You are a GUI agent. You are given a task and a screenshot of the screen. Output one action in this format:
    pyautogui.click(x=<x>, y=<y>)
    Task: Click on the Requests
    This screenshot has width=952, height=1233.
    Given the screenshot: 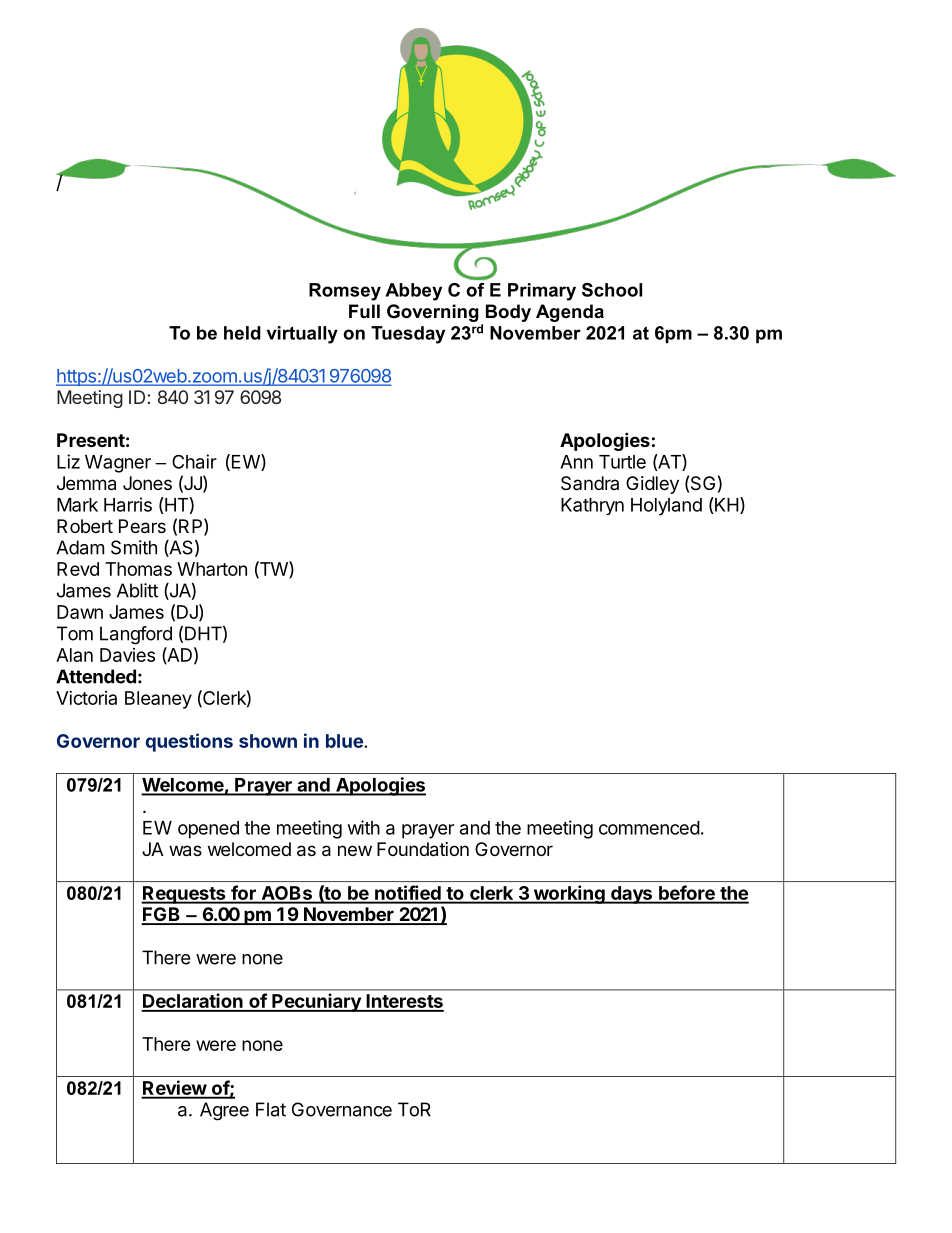 What is the action you would take?
    pyautogui.click(x=184, y=895)
